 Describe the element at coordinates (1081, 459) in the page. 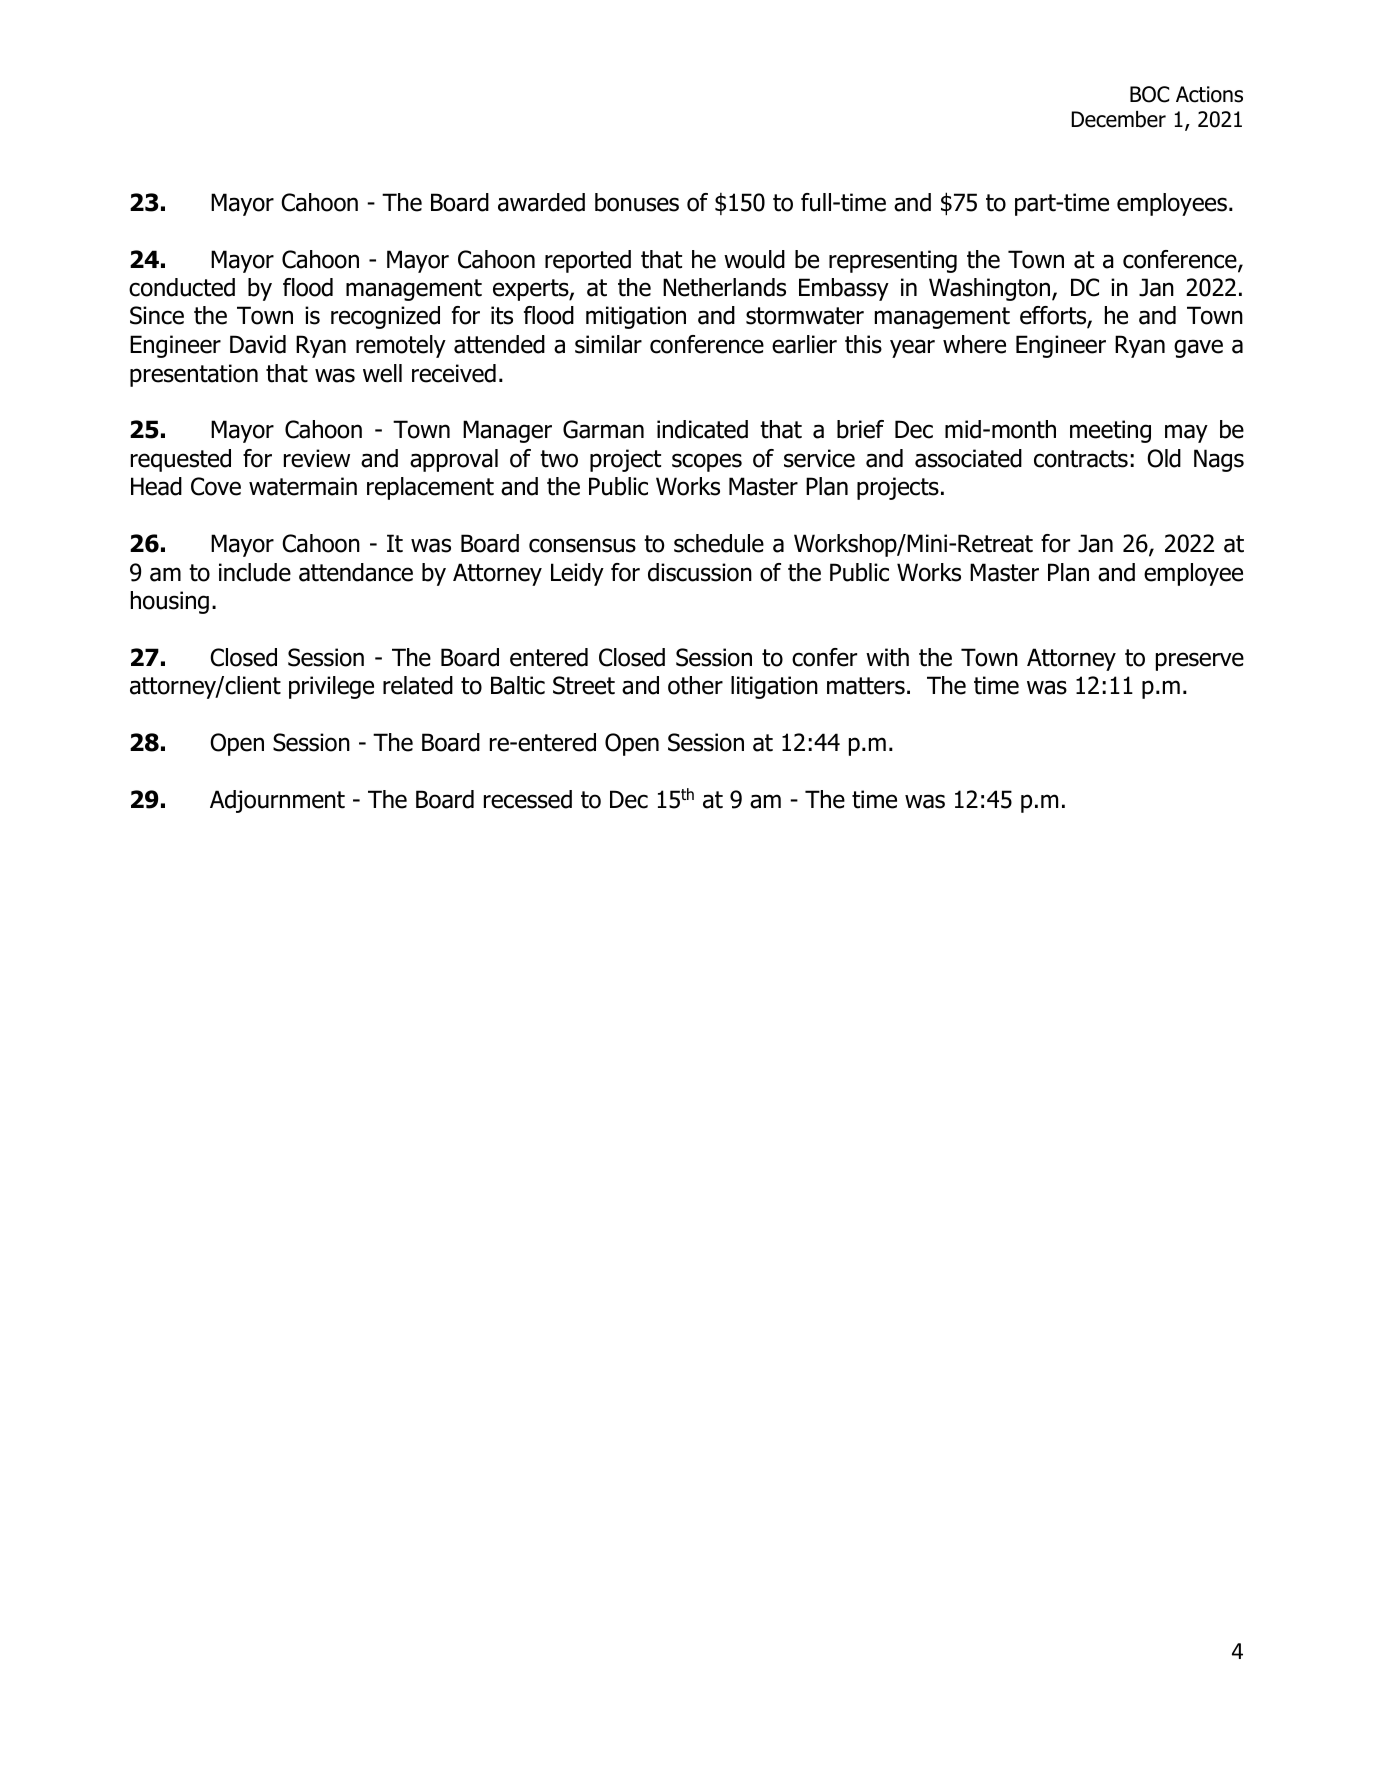

I see `contracts` at that location.
